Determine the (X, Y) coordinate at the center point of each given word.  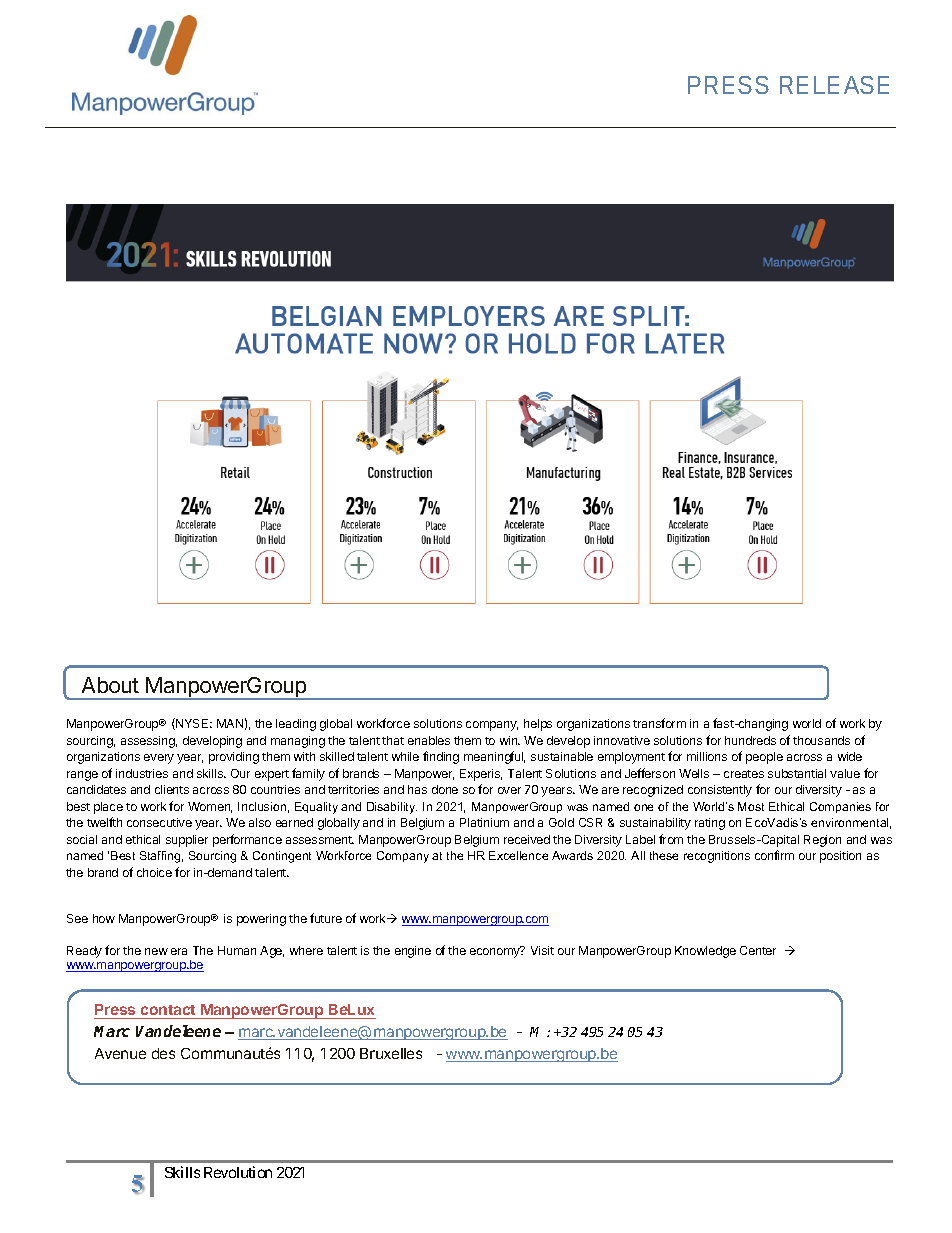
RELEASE (834, 85)
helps (538, 725)
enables (429, 740)
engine (413, 952)
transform (659, 723)
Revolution (238, 1172)
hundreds (750, 740)
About (110, 685)
